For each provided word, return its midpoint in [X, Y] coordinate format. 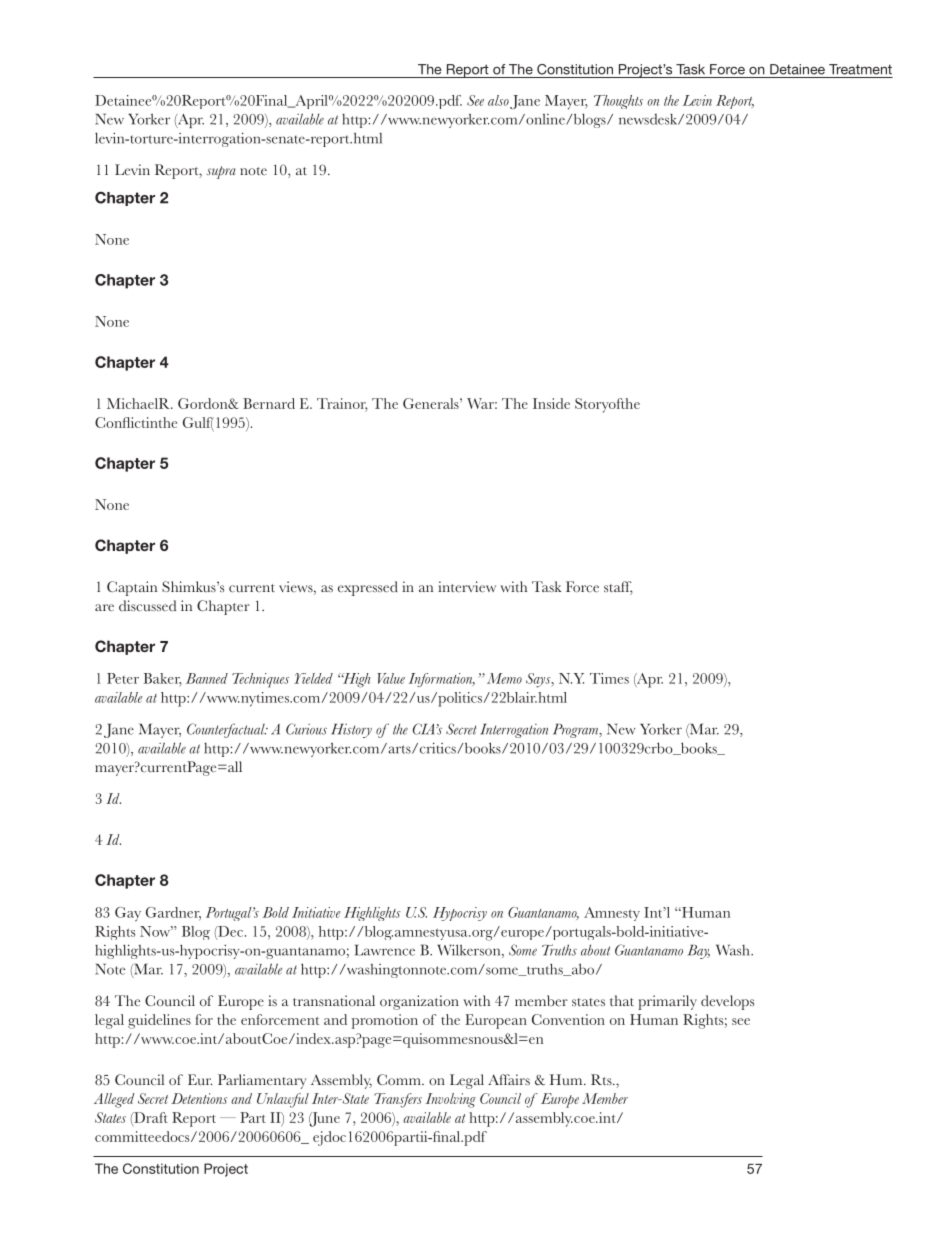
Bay [699, 952]
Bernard [269, 403]
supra [221, 172]
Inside [551, 403]
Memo [504, 678]
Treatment [860, 69]
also [498, 100]
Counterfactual [227, 730]
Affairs [509, 1079]
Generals [432, 403]
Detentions [199, 1098]
